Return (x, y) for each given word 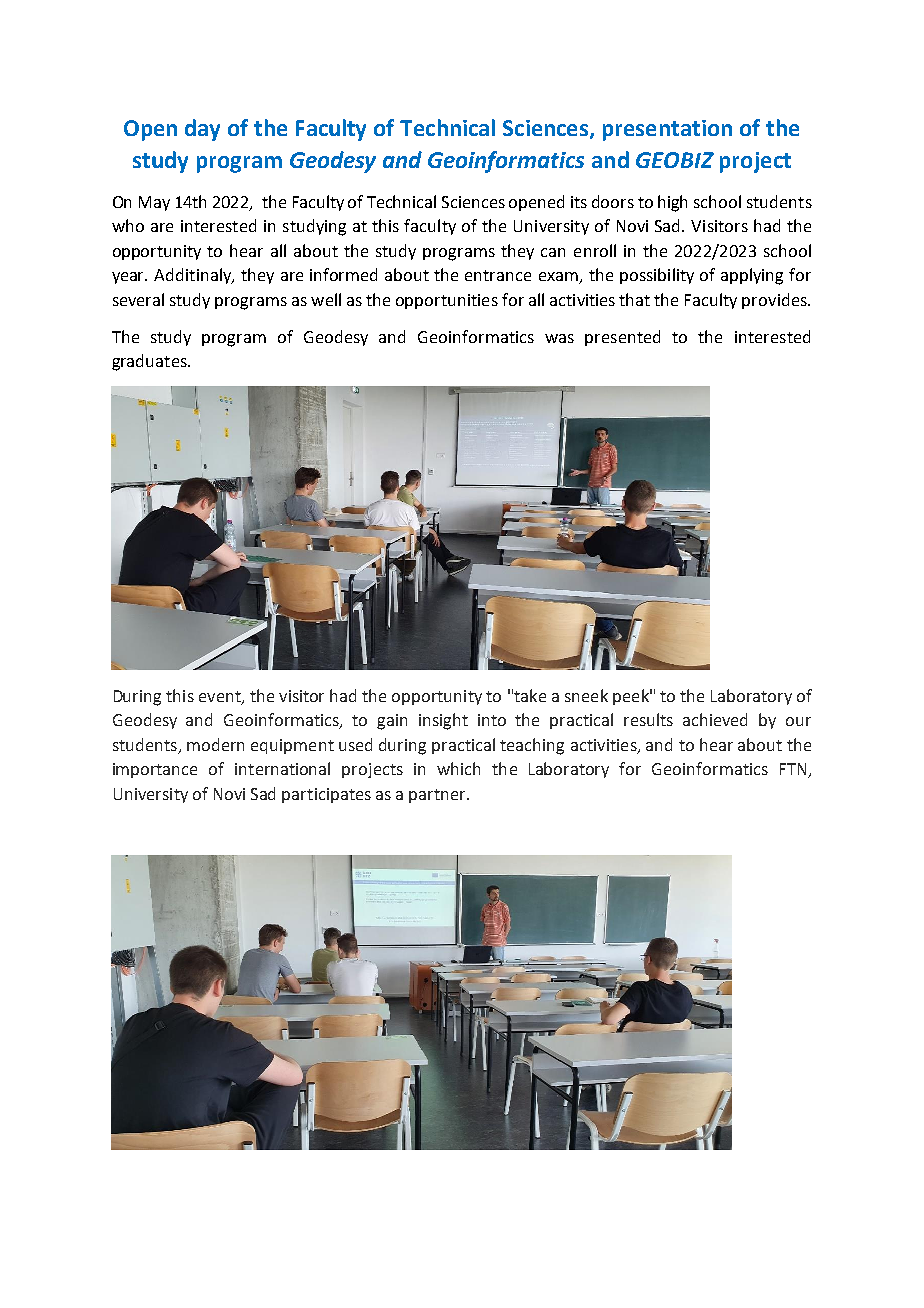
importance (155, 770)
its (579, 202)
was (559, 338)
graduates (150, 362)
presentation (667, 130)
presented (622, 338)
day (202, 130)
